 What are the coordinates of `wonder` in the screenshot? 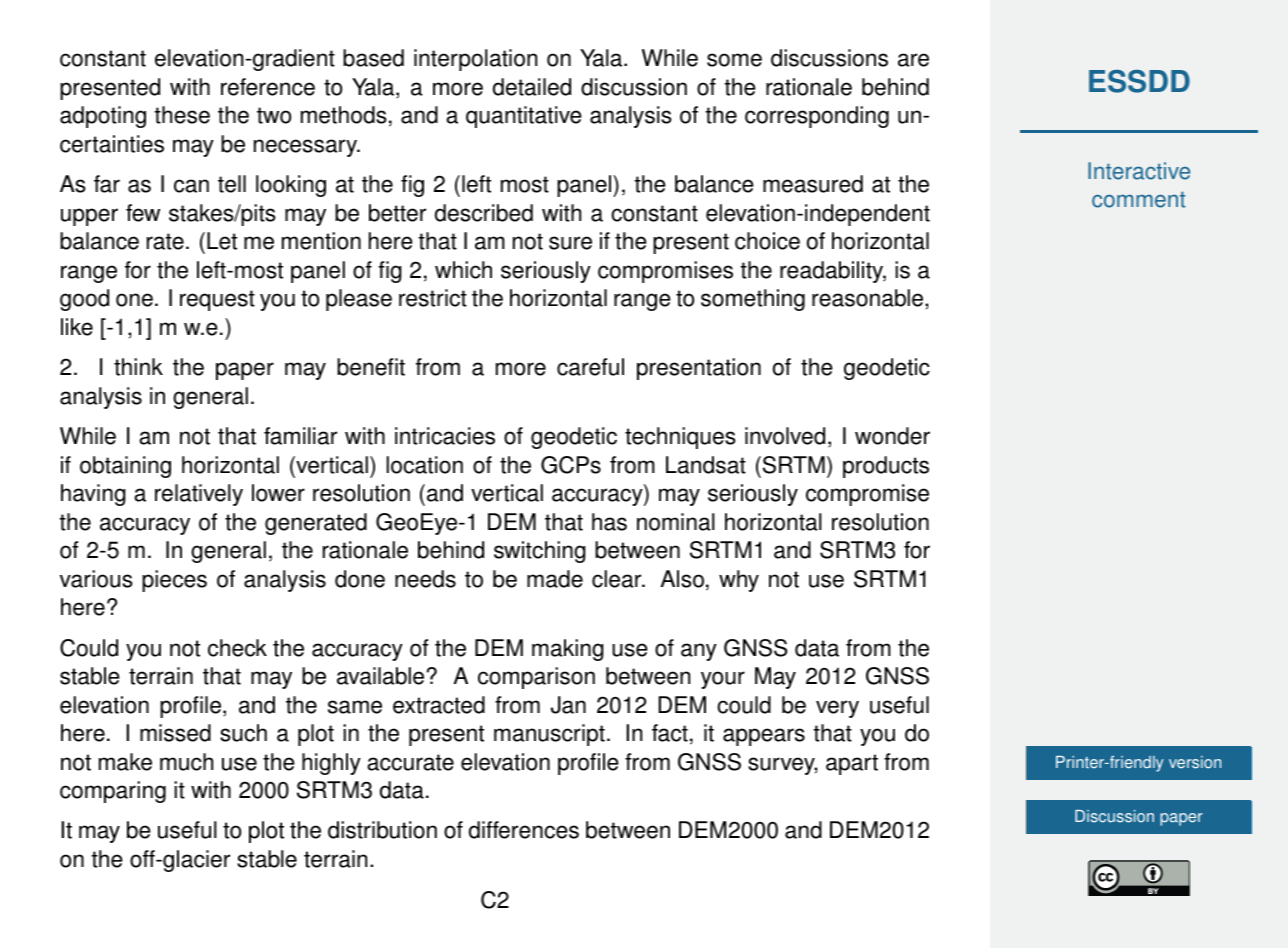 It's located at (892, 436).
